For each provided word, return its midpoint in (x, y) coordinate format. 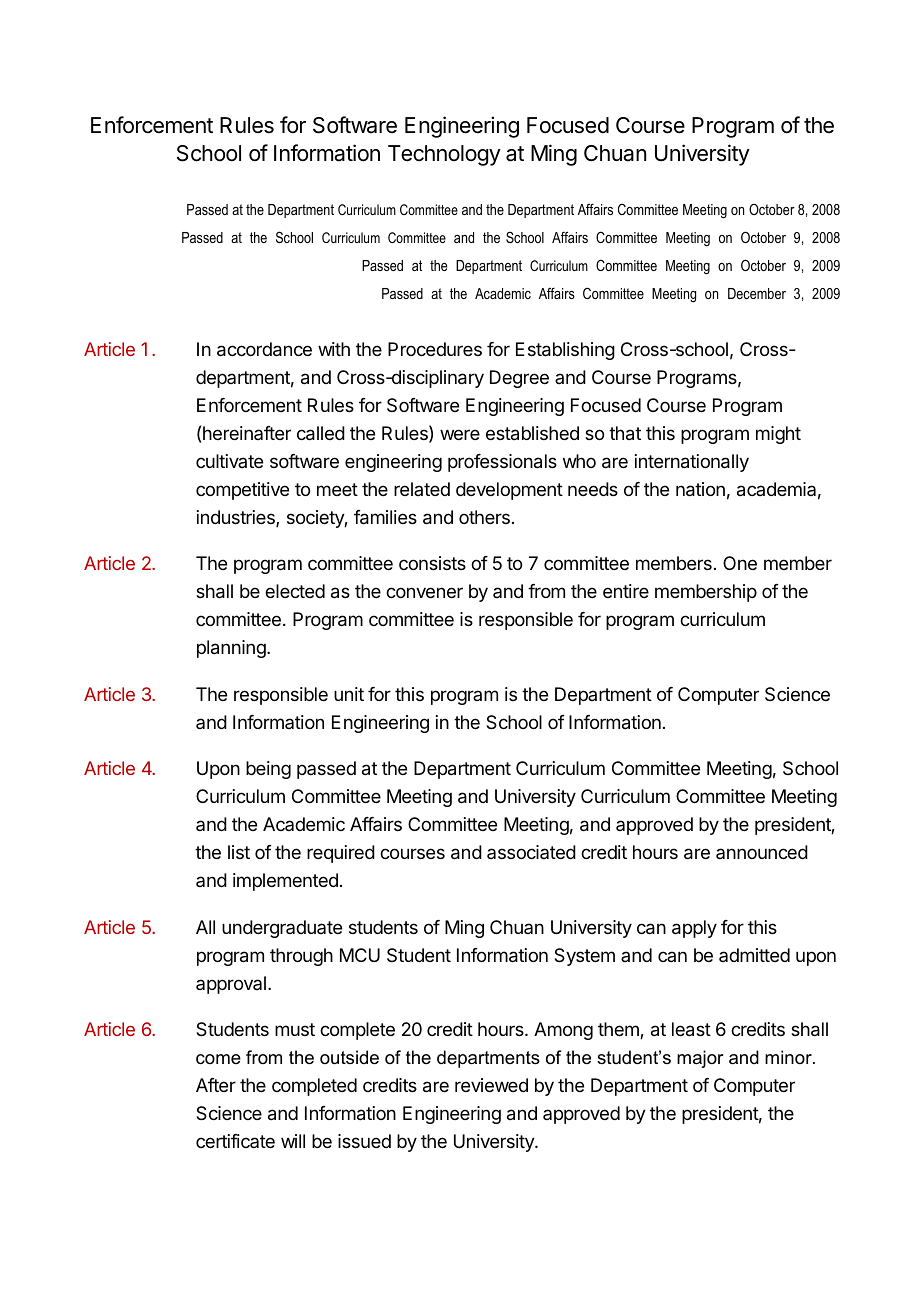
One (740, 563)
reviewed (491, 1085)
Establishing (565, 351)
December (757, 293)
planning (232, 649)
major (700, 1059)
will (293, 1141)
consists (432, 563)
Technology (444, 155)
